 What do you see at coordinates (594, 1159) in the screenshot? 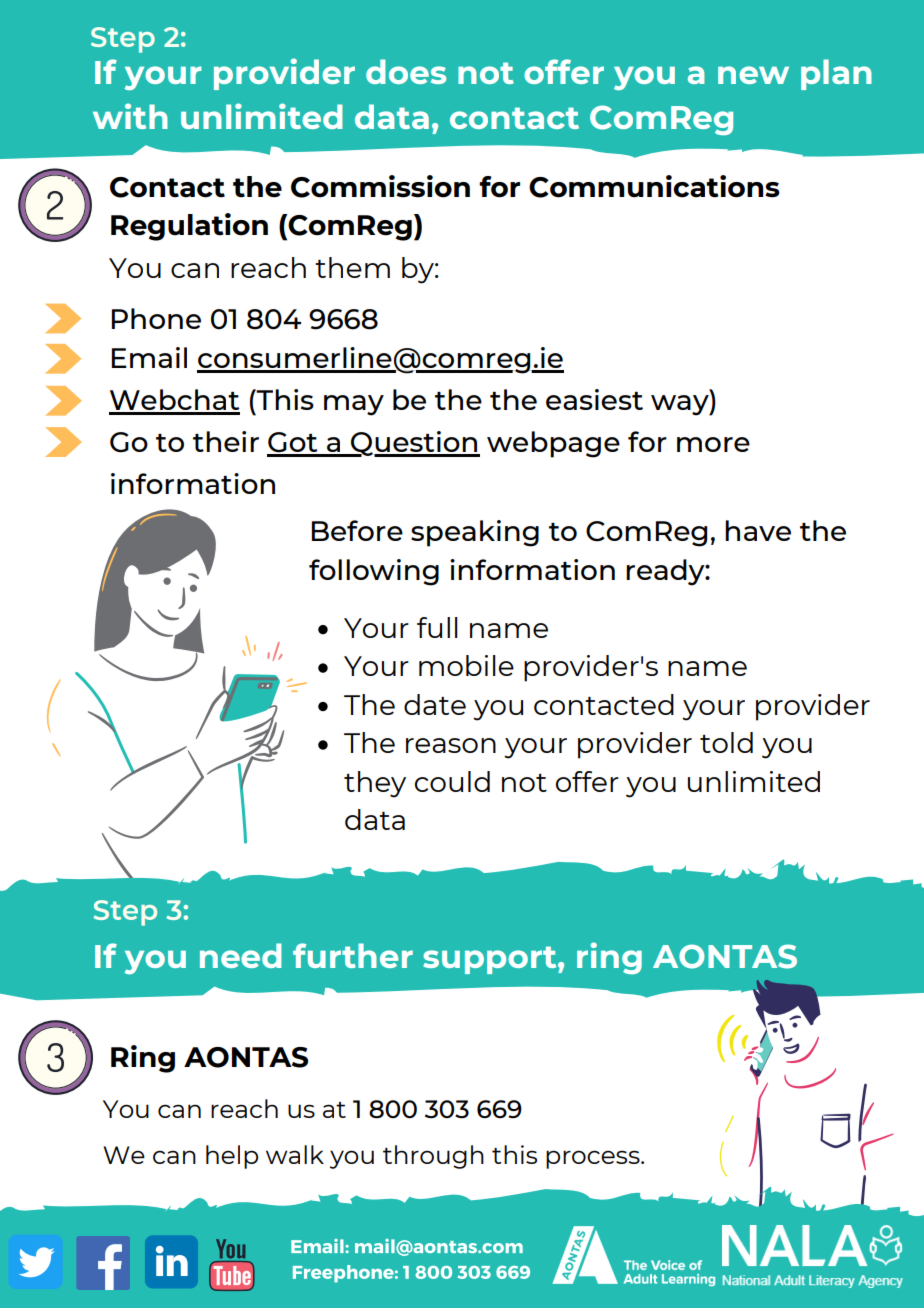
I see `process` at bounding box center [594, 1159].
